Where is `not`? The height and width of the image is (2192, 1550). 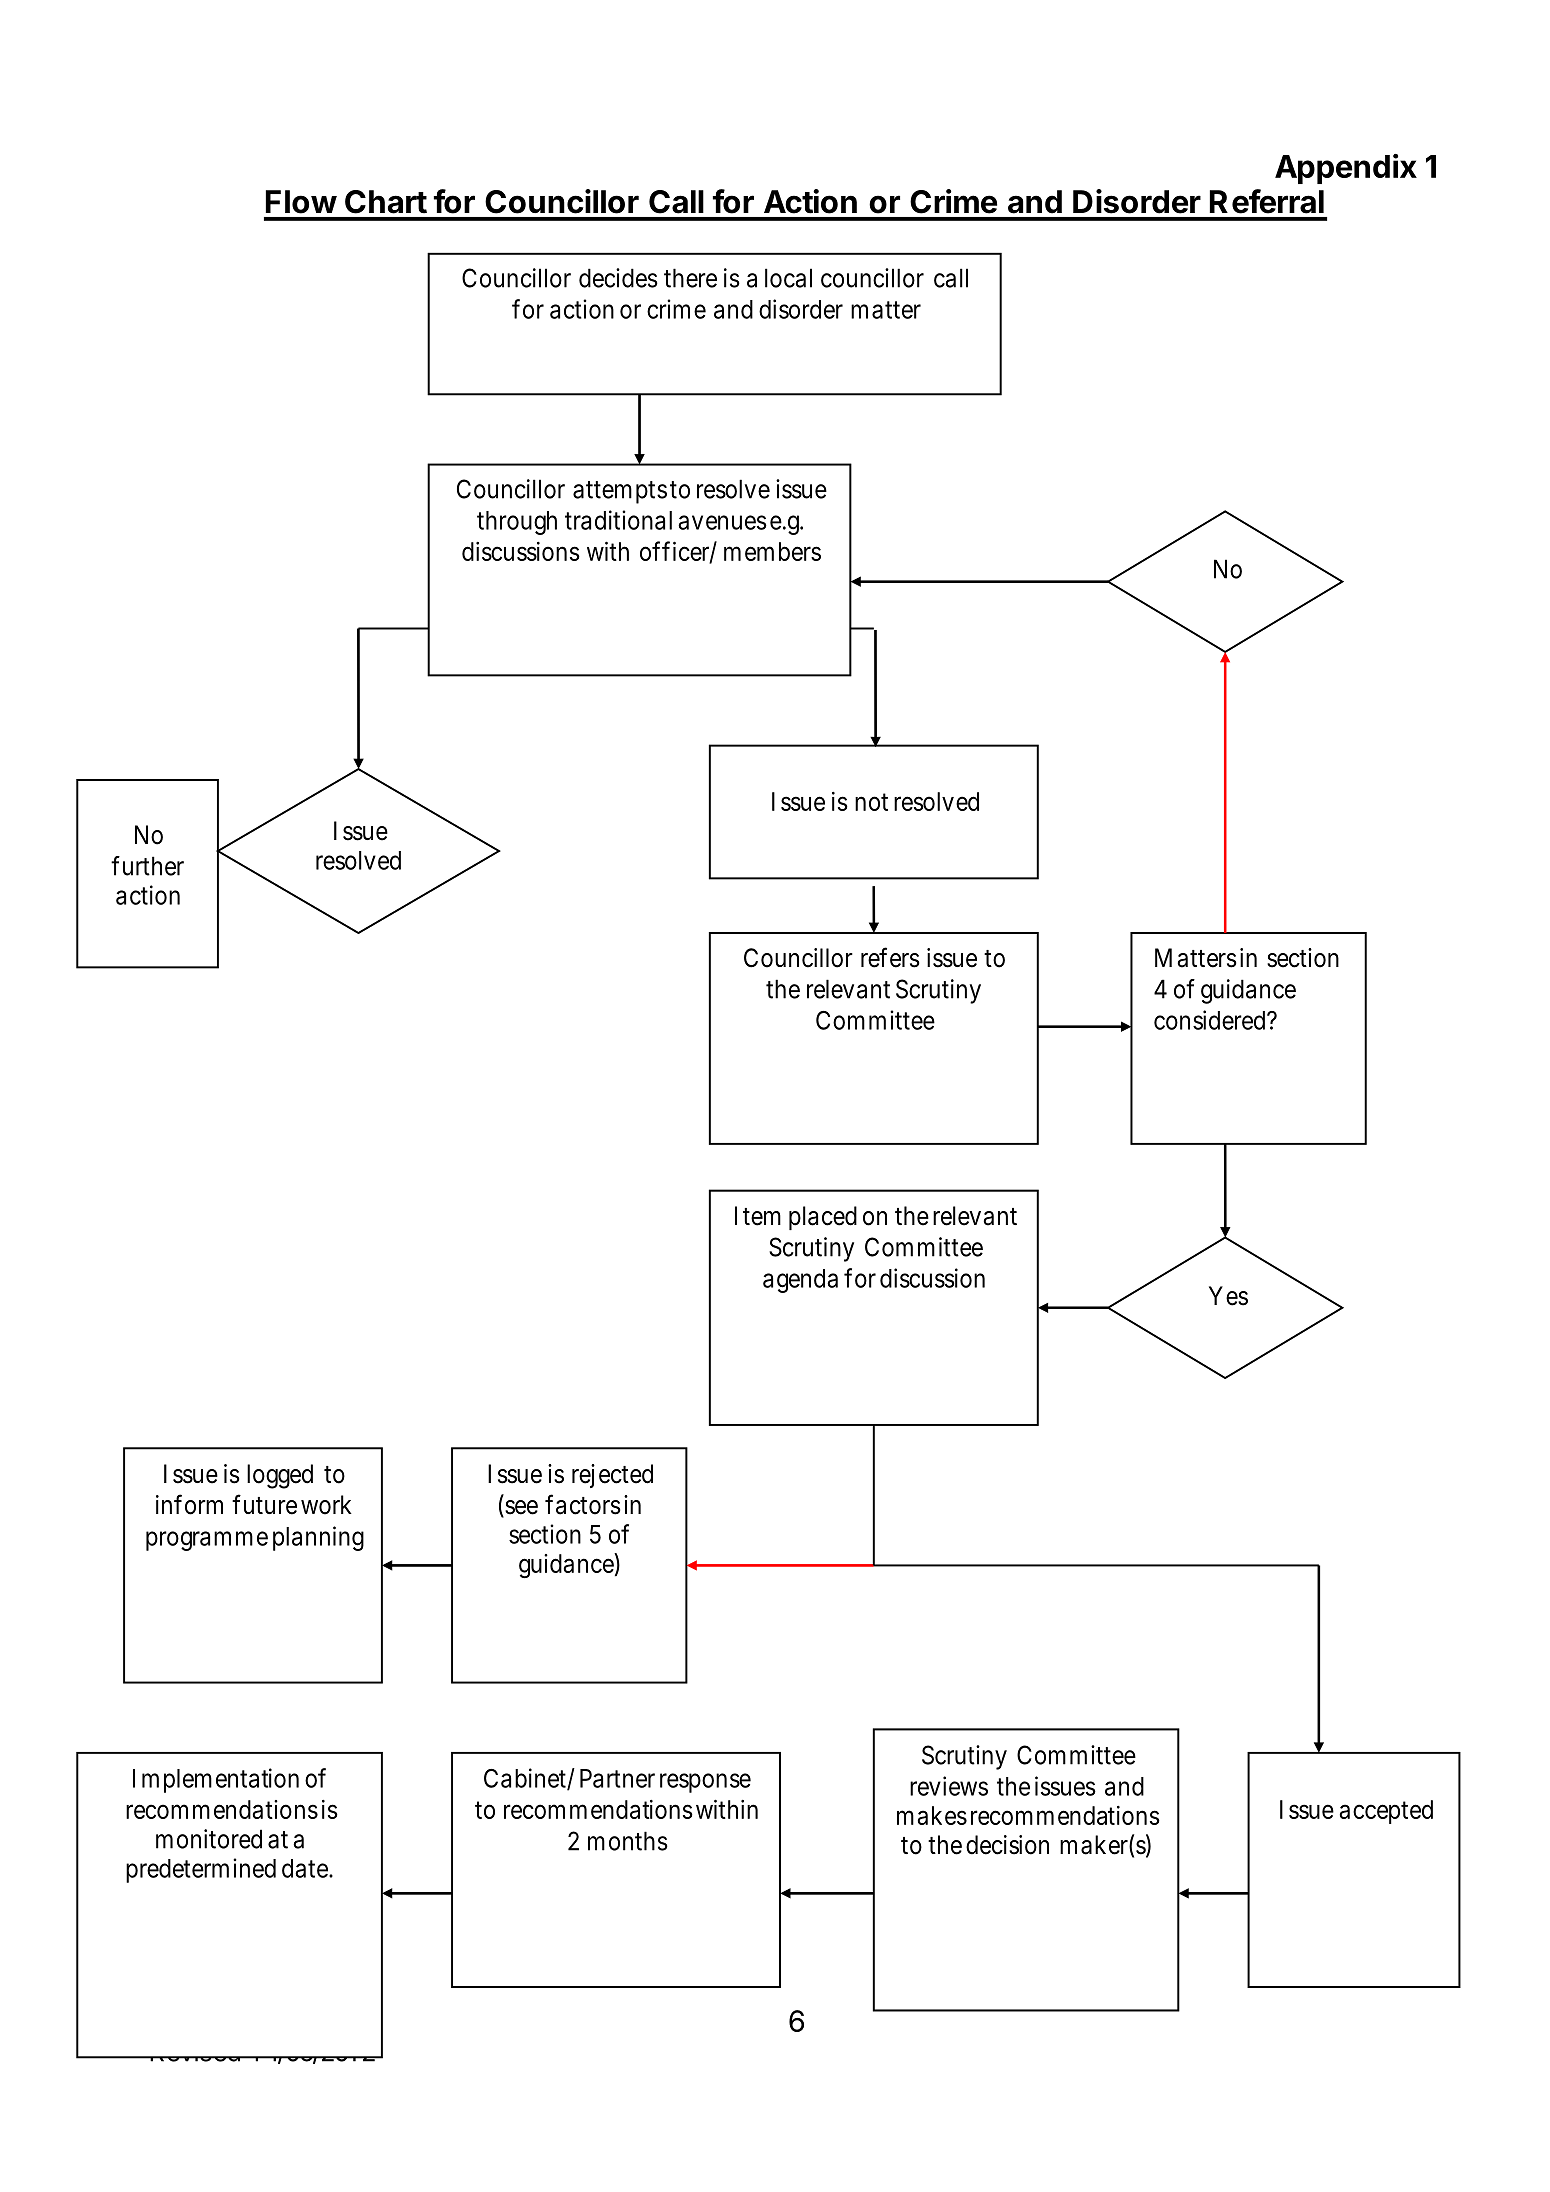 not is located at coordinates (871, 802).
